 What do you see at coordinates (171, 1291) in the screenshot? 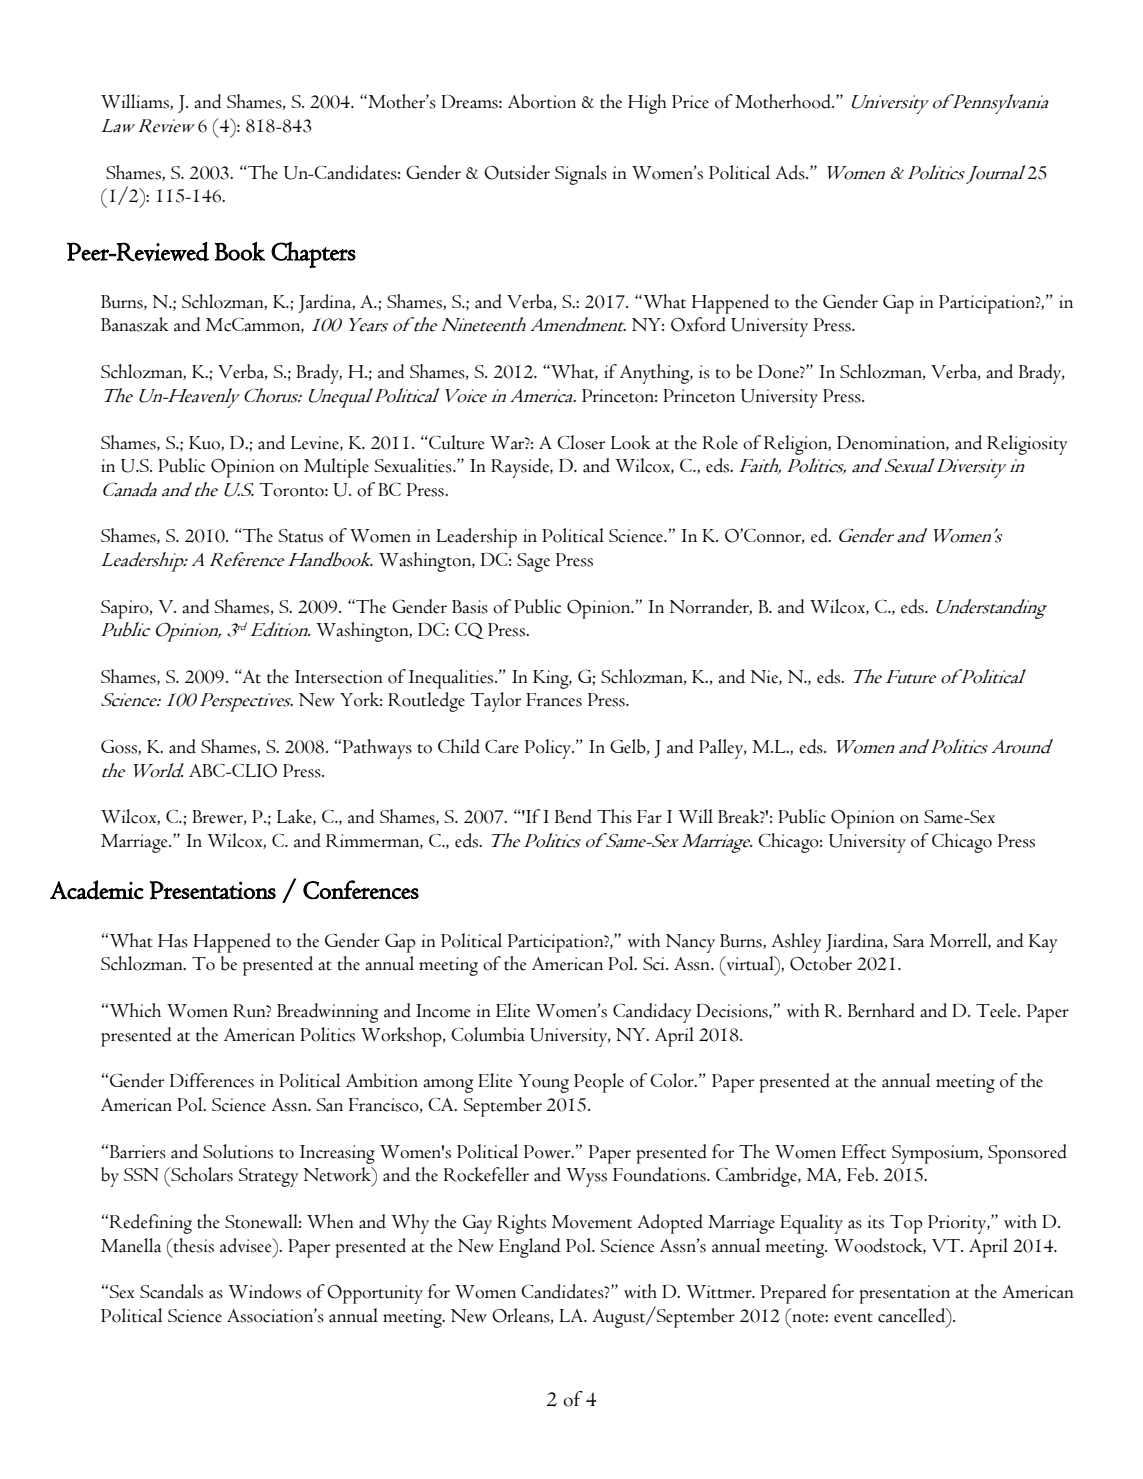
I see `Scandals` at bounding box center [171, 1291].
